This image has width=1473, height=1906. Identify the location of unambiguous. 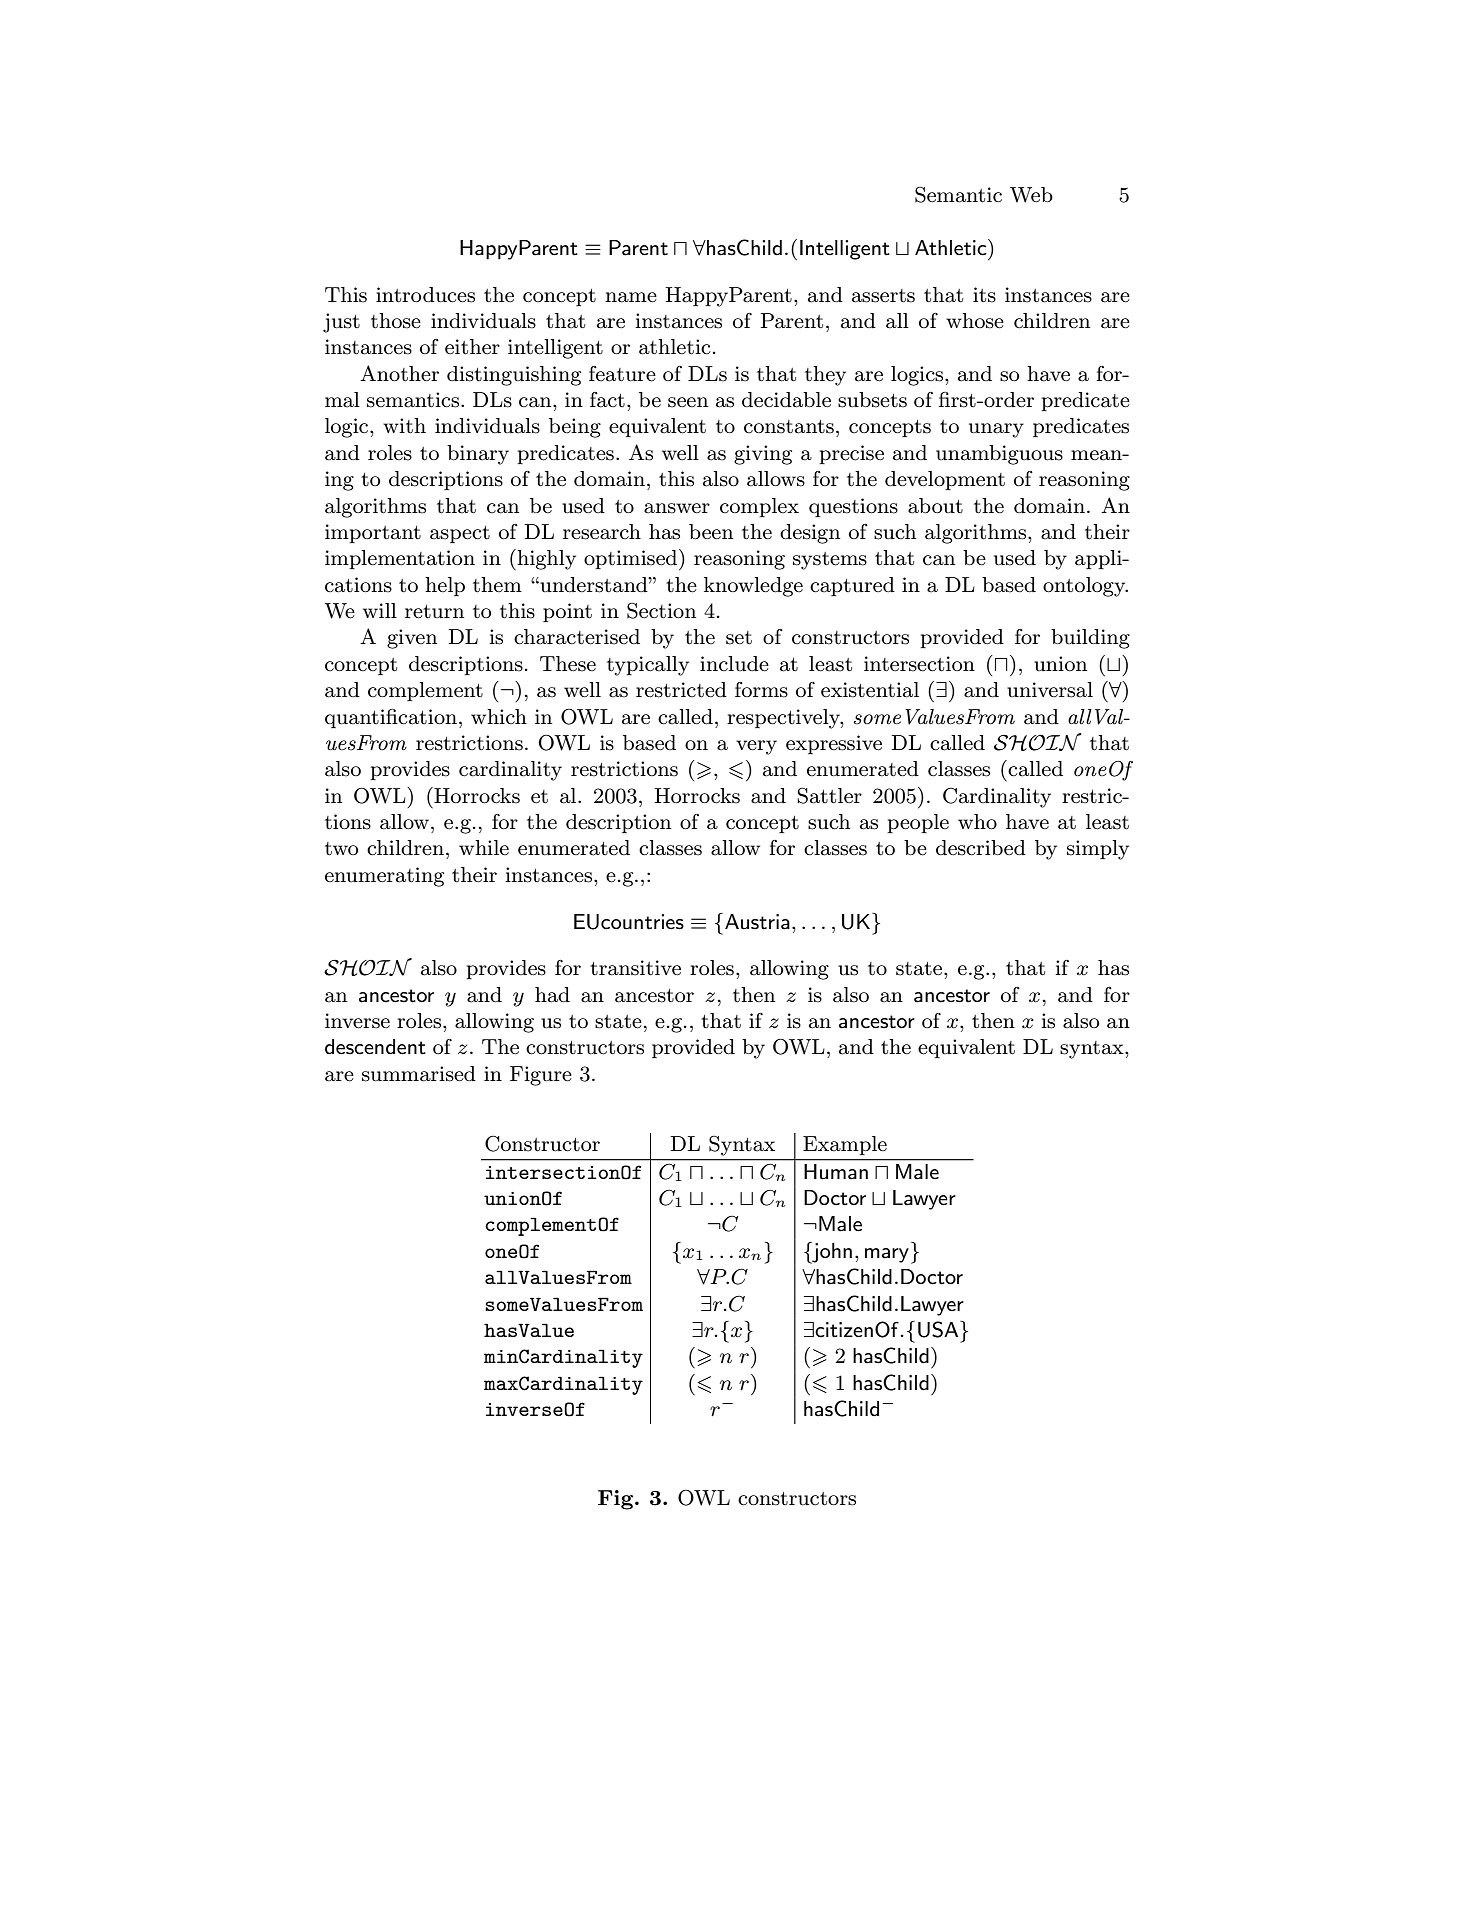
(999, 455).
